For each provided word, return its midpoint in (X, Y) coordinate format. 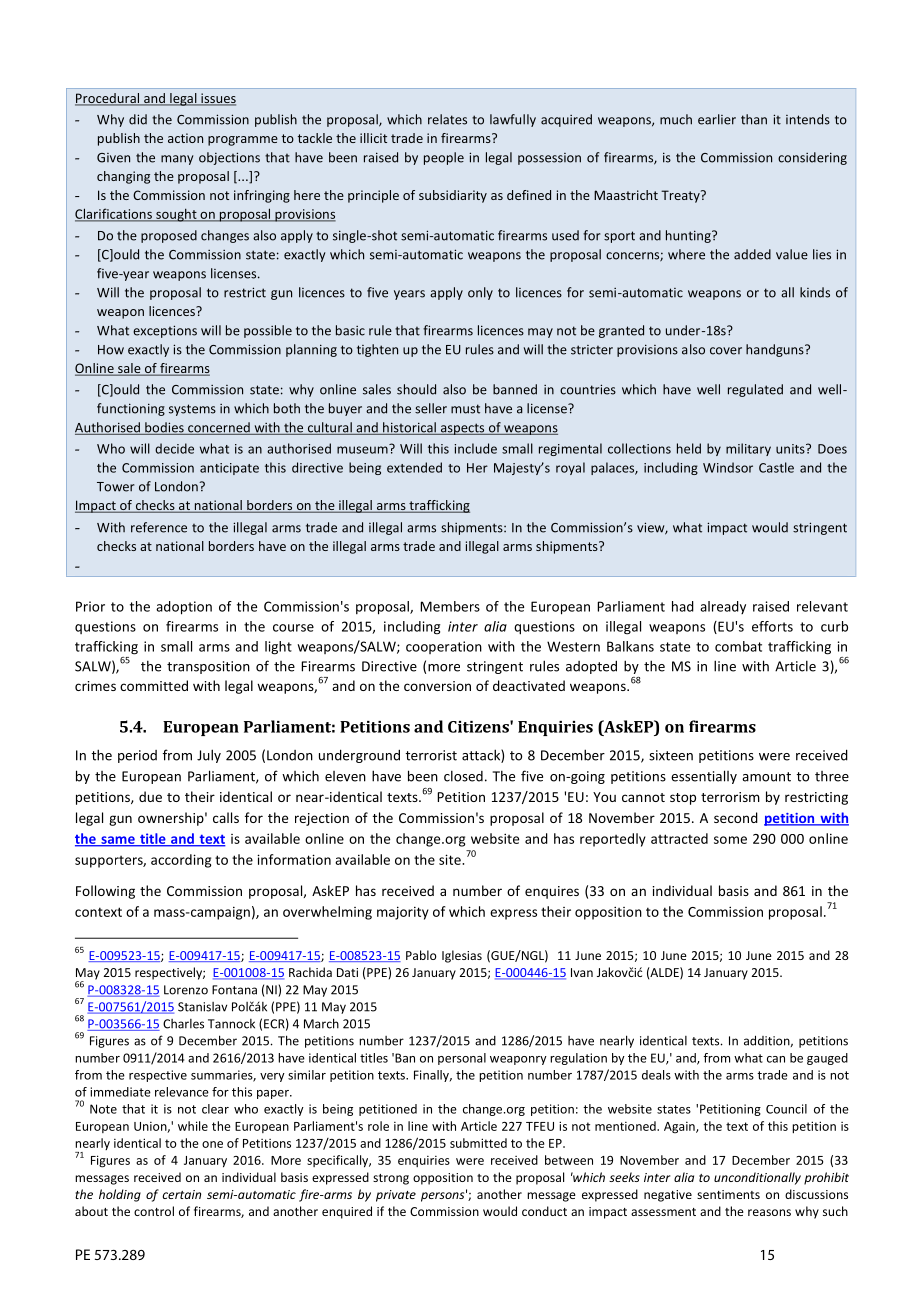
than (754, 119)
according (181, 861)
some (730, 840)
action (185, 138)
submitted (478, 1143)
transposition (208, 667)
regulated (755, 390)
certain (181, 1194)
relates (447, 119)
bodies (164, 428)
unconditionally (757, 1178)
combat (738, 646)
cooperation (444, 647)
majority (403, 913)
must (465, 409)
